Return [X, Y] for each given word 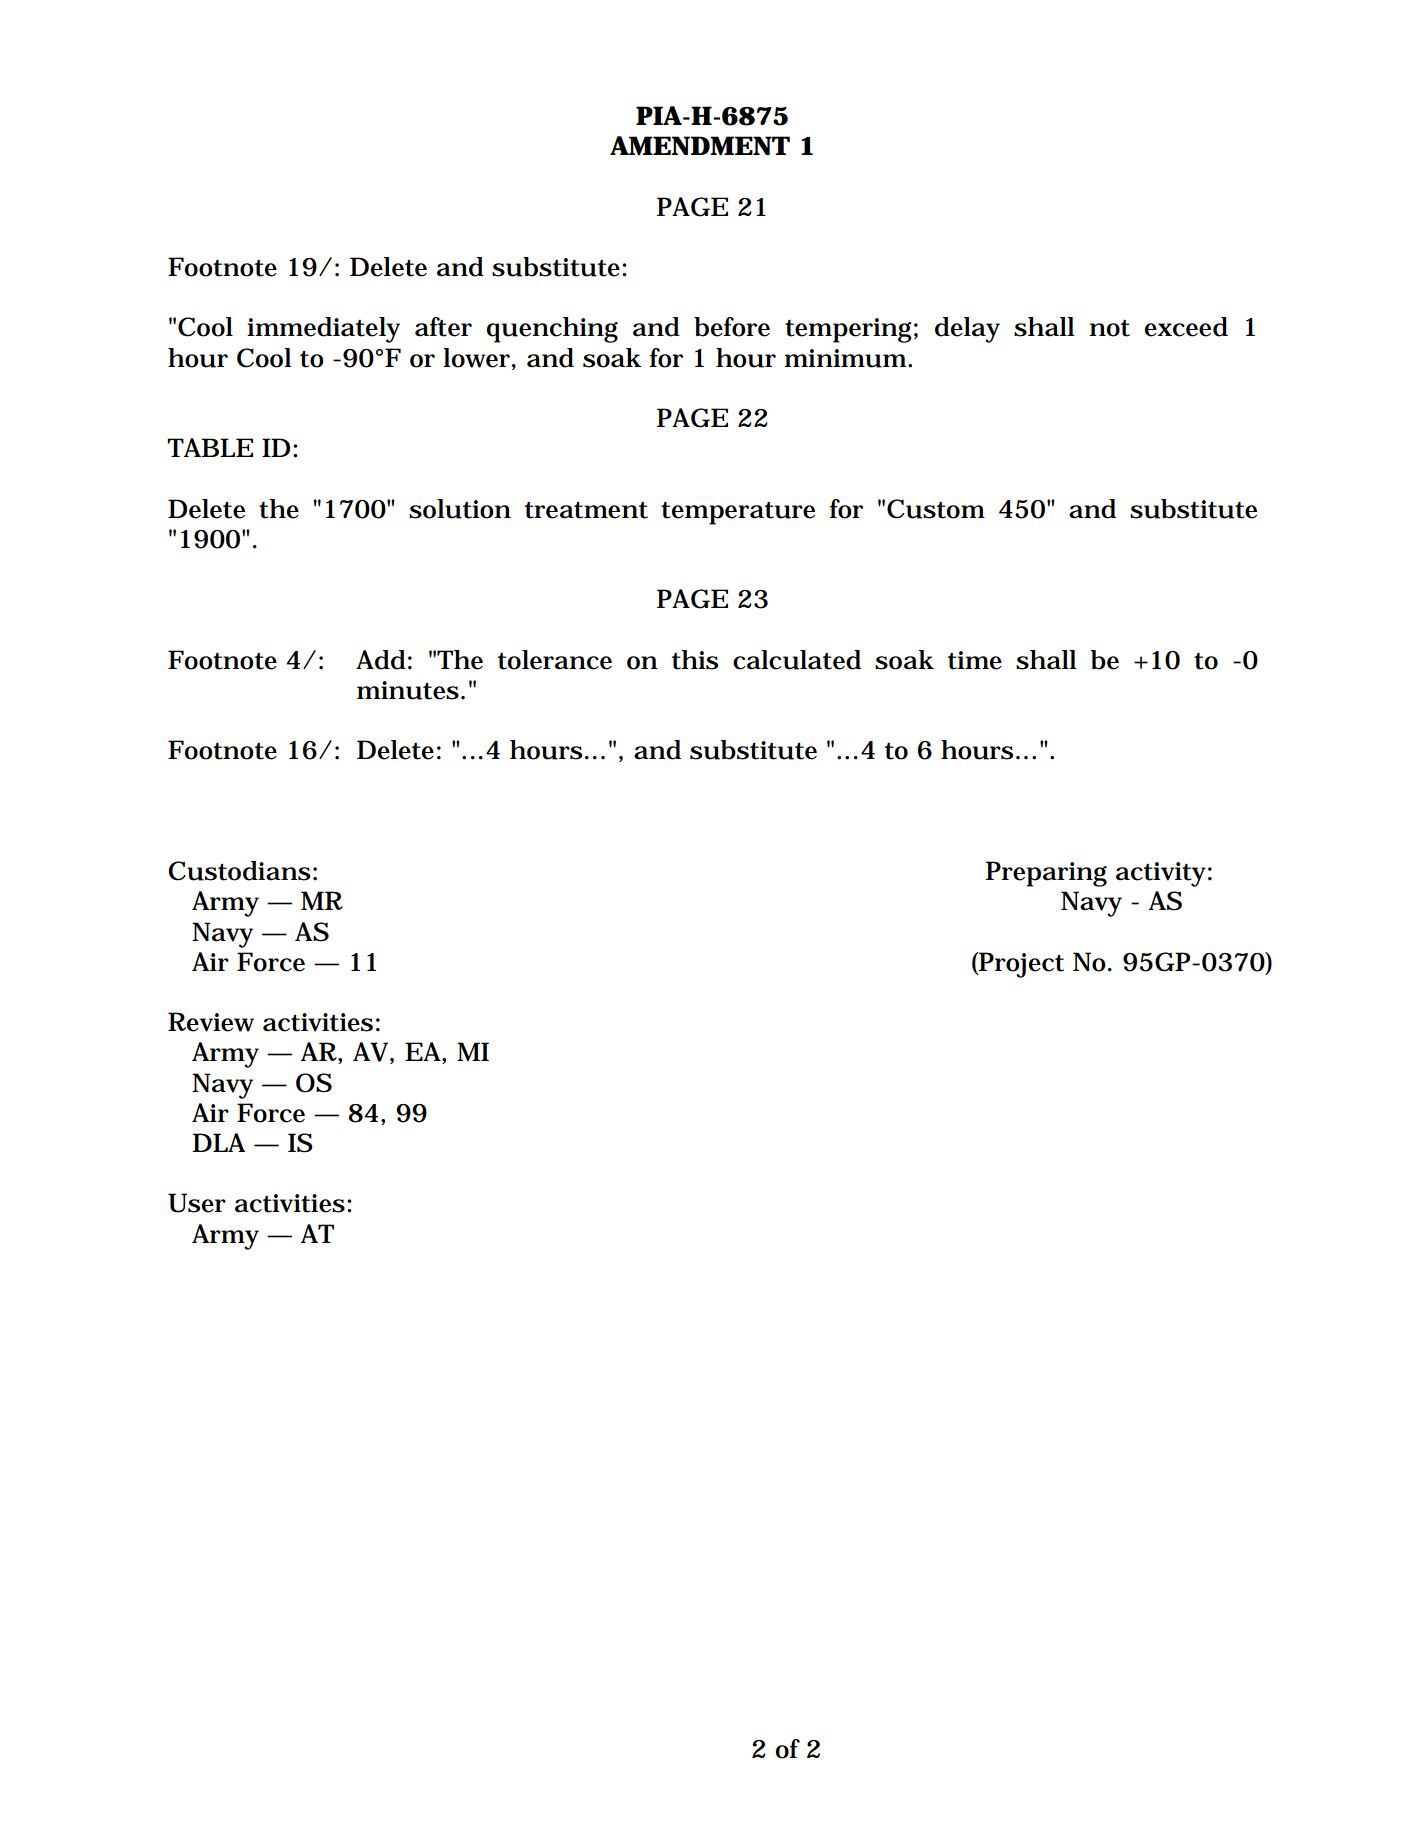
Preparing [1046, 874]
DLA [219, 1142]
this [695, 660]
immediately [323, 330]
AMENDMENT [700, 145]
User [197, 1203]
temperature [738, 513]
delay [967, 330]
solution [460, 509]
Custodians [239, 871]
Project [1020, 965]
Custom [936, 509]
